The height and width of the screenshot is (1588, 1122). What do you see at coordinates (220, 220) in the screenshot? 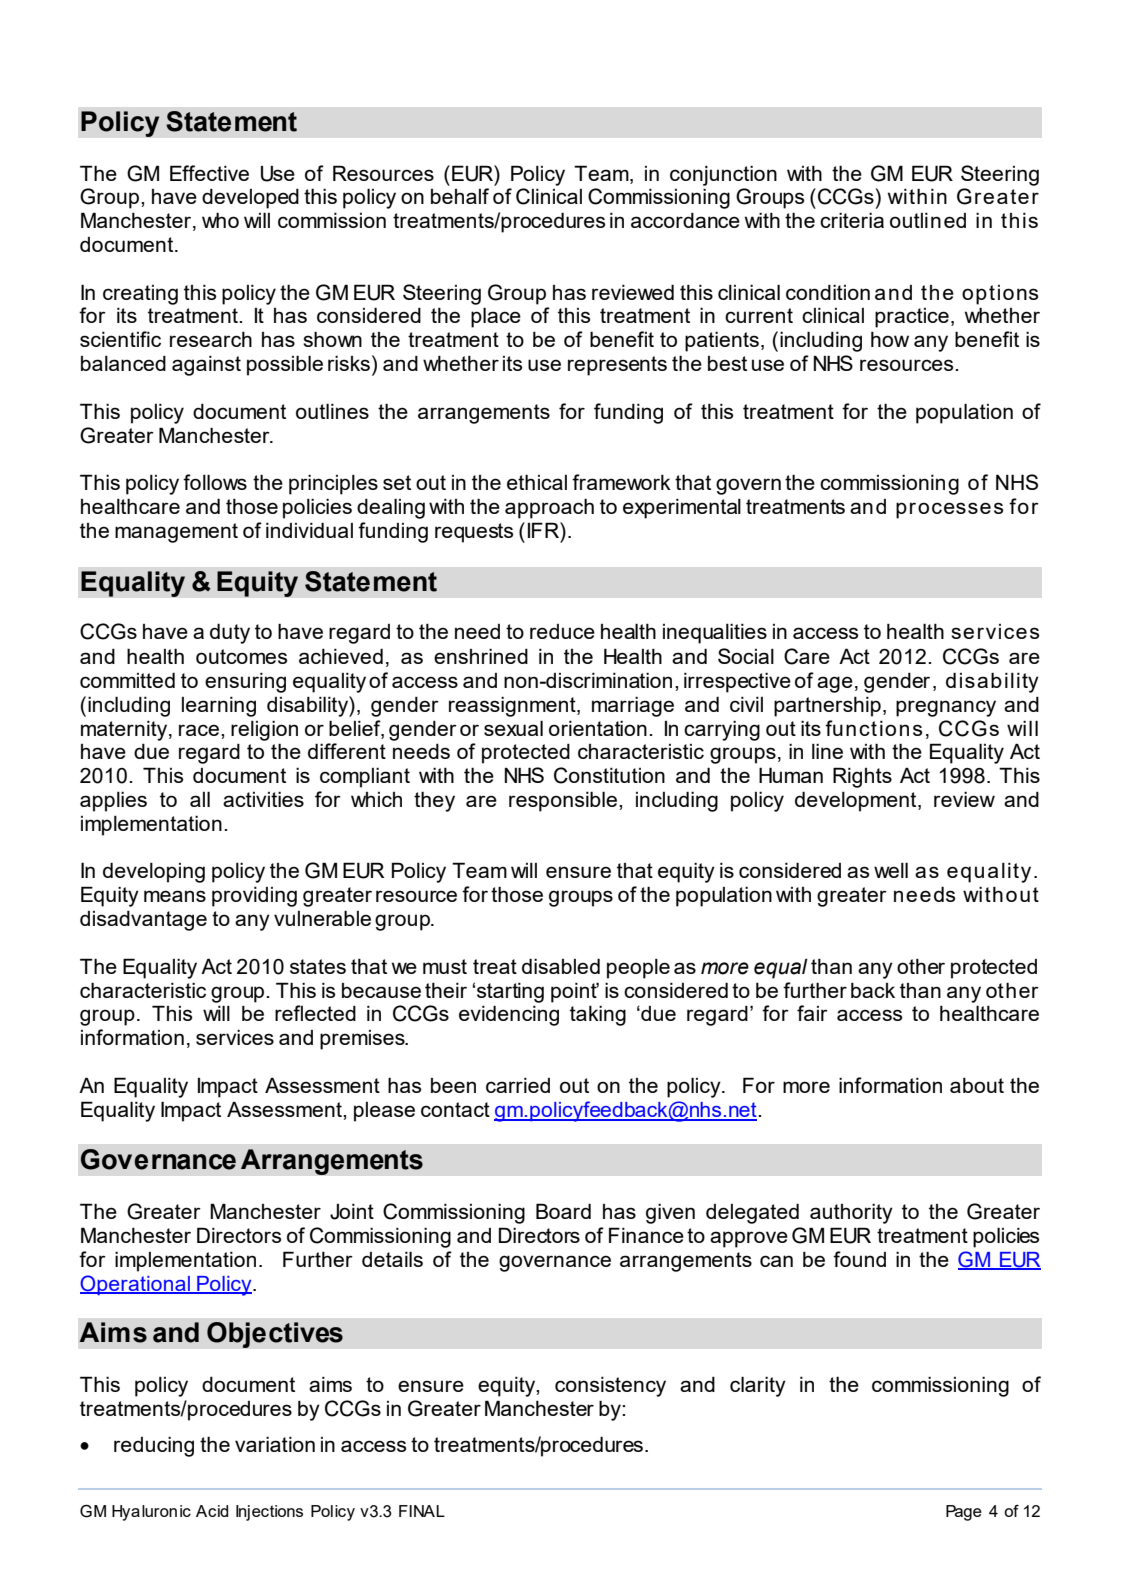
I see `who` at bounding box center [220, 220].
